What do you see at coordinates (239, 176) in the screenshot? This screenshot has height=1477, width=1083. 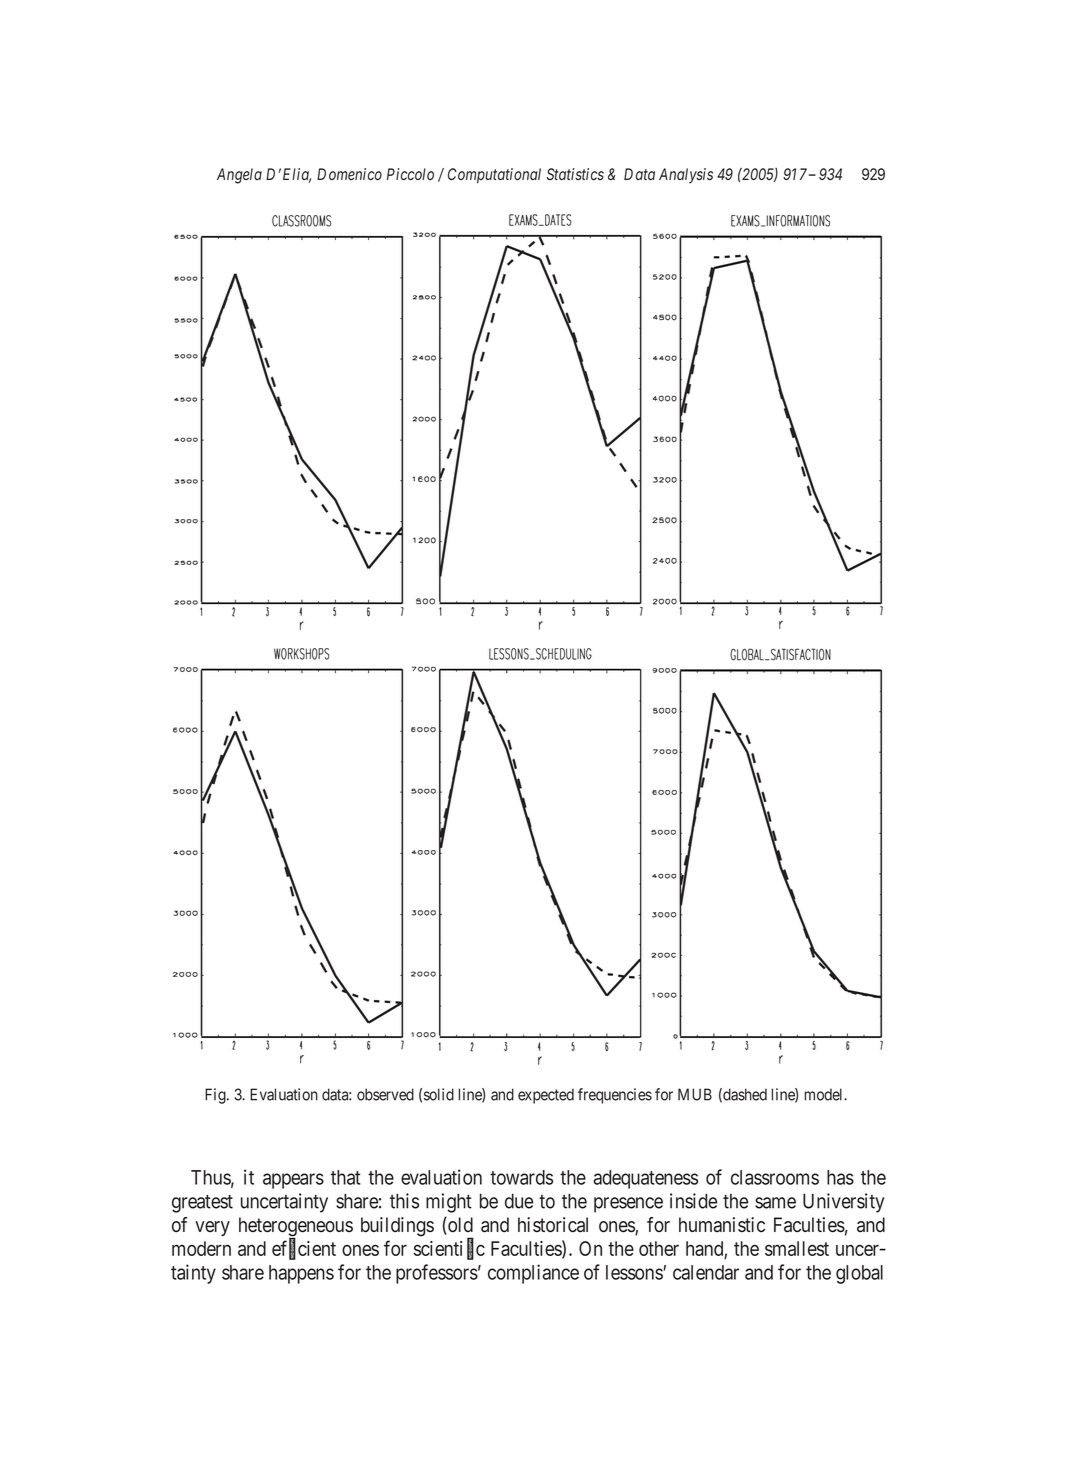 I see `Angela` at bounding box center [239, 176].
